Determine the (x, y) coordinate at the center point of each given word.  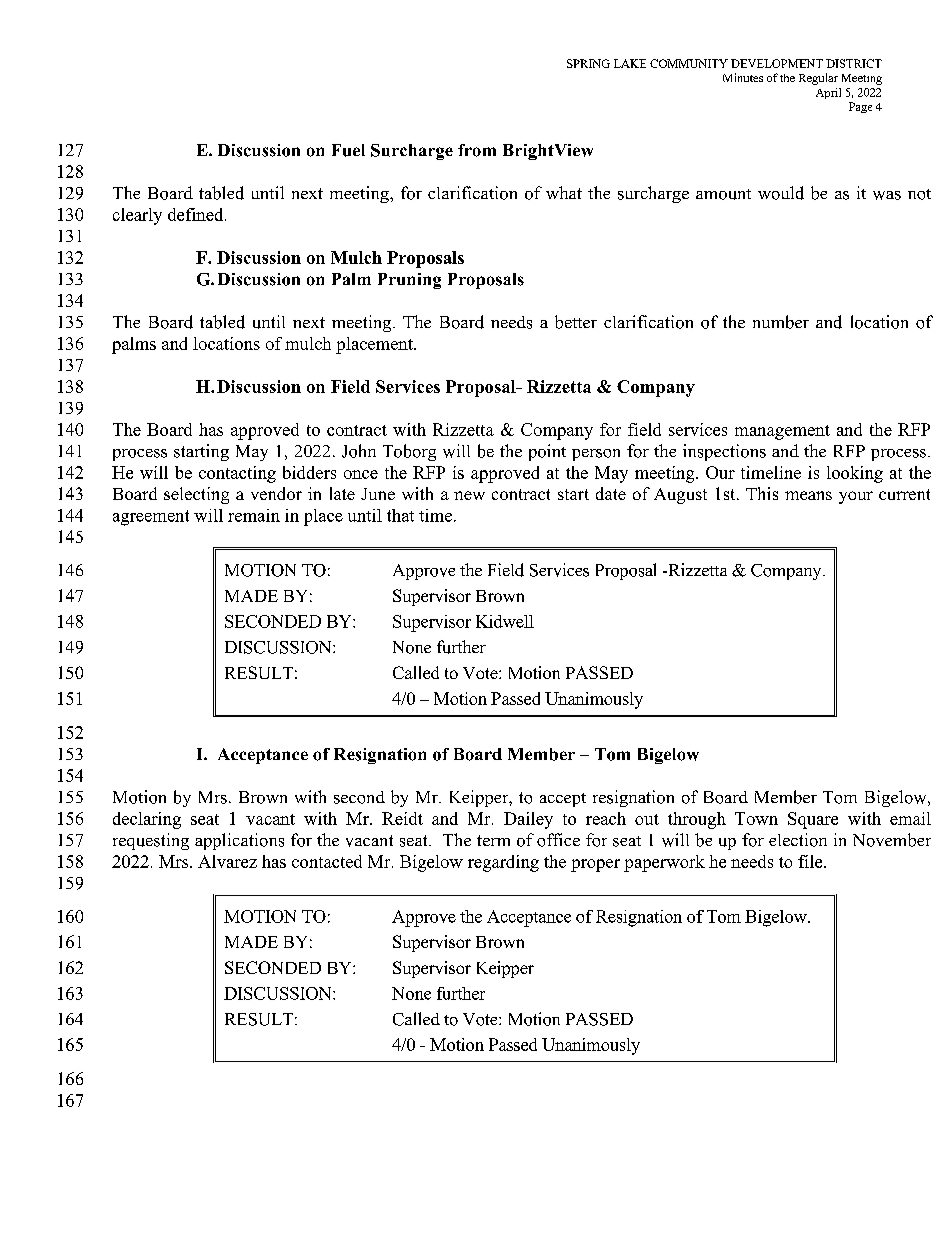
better (576, 322)
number (781, 322)
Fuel (348, 150)
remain (254, 515)
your (856, 497)
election (798, 840)
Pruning (409, 281)
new (469, 495)
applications (239, 841)
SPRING (588, 63)
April (828, 93)
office (558, 840)
